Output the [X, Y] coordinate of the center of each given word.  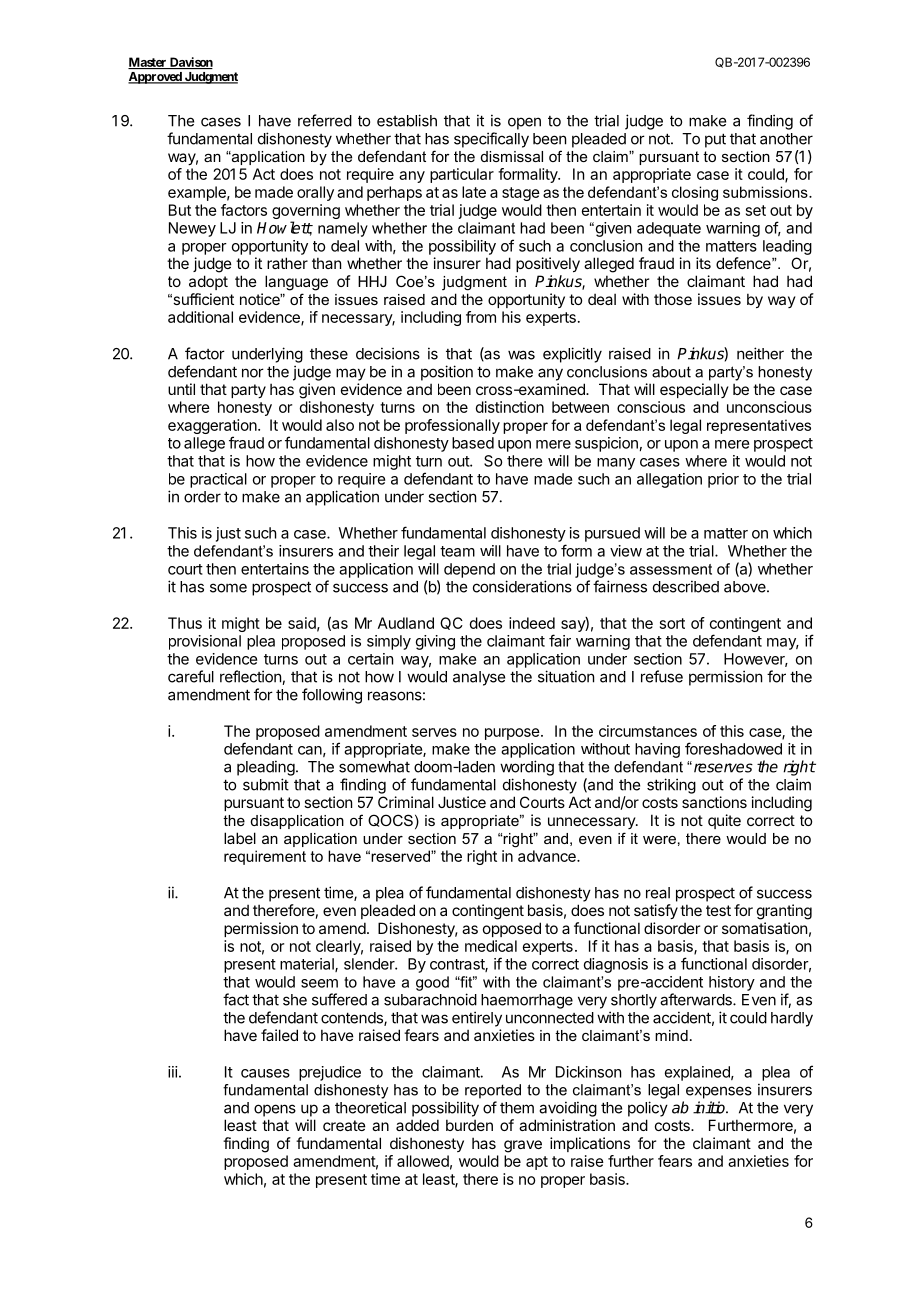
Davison [190, 63]
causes [265, 1073]
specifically [491, 140]
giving [435, 642]
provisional [205, 642]
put [715, 140]
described [686, 586]
